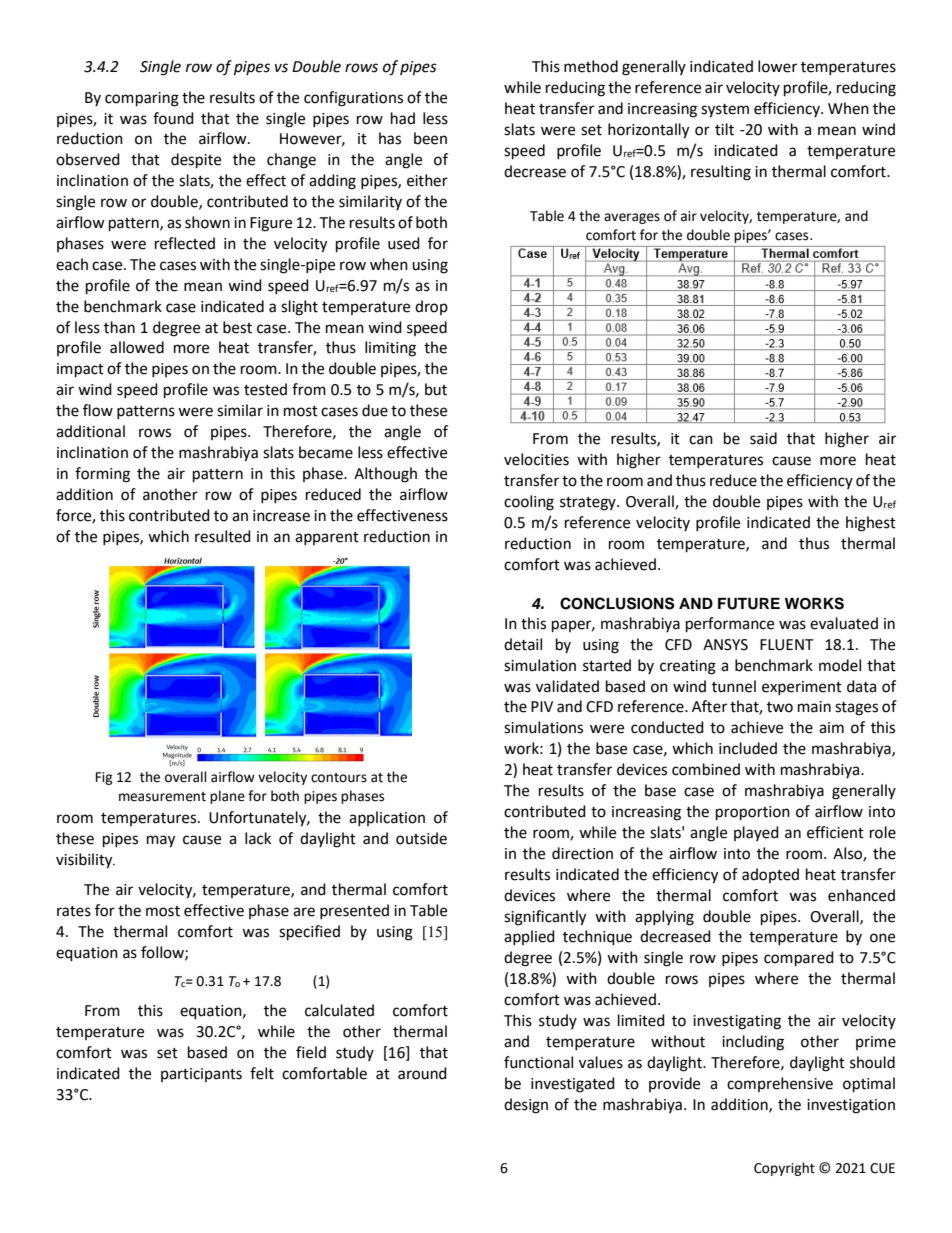 Image resolution: width=952 pixels, height=1233 pixels. What do you see at coordinates (763, 438) in the page?
I see `said` at bounding box center [763, 438].
